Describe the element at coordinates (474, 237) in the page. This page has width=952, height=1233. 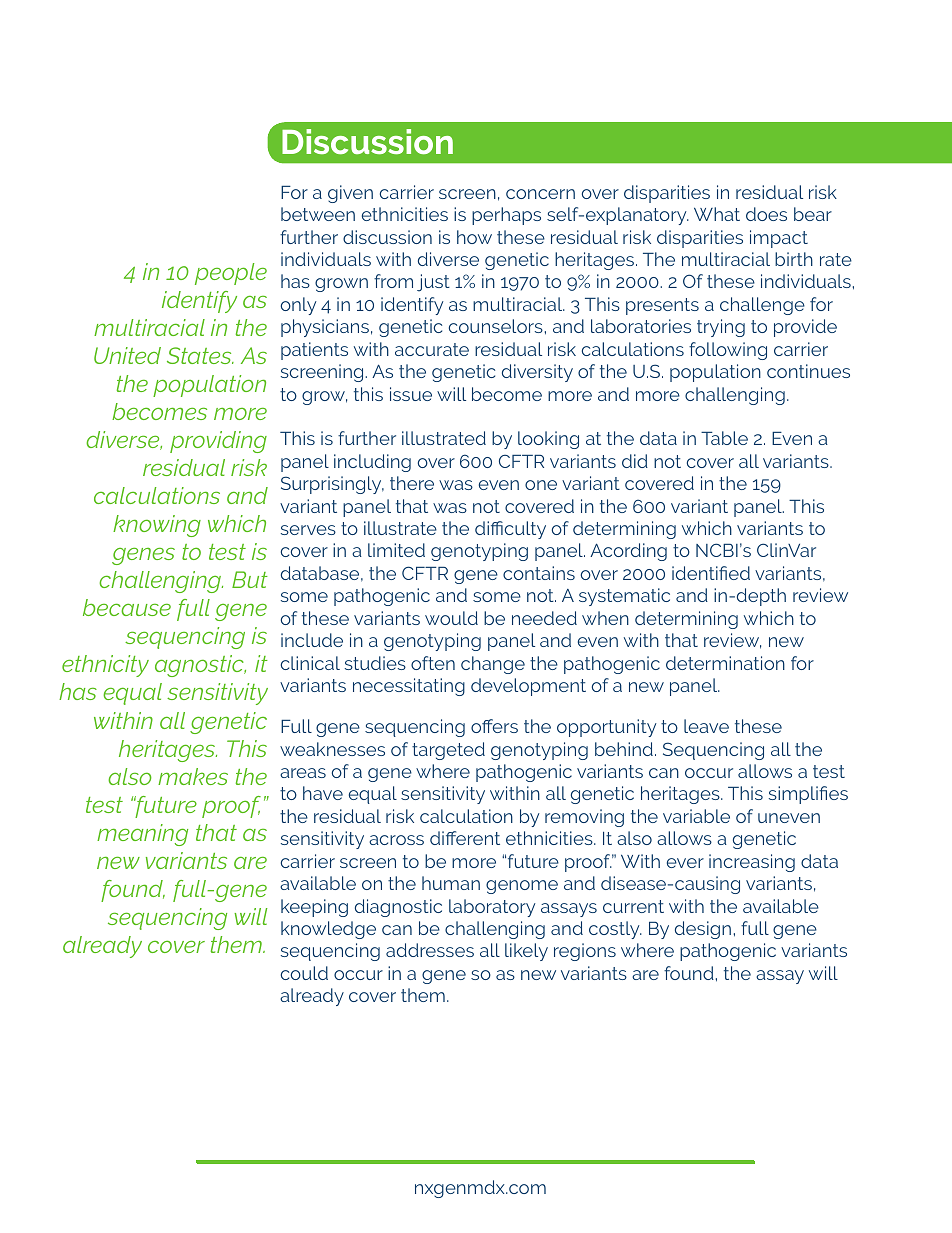
I see `how` at that location.
